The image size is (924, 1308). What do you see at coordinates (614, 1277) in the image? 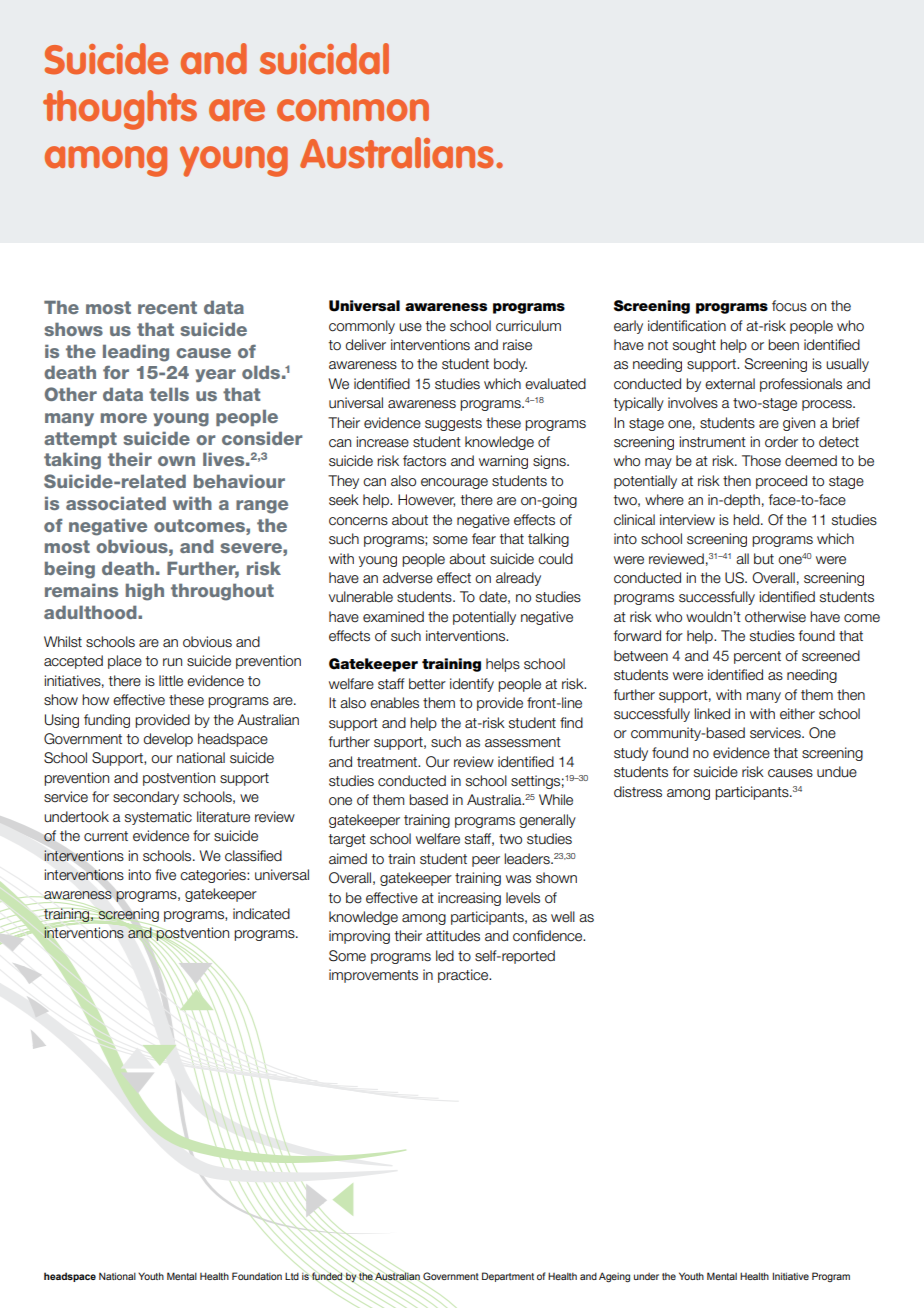
I see `Ageing` at bounding box center [614, 1277].
